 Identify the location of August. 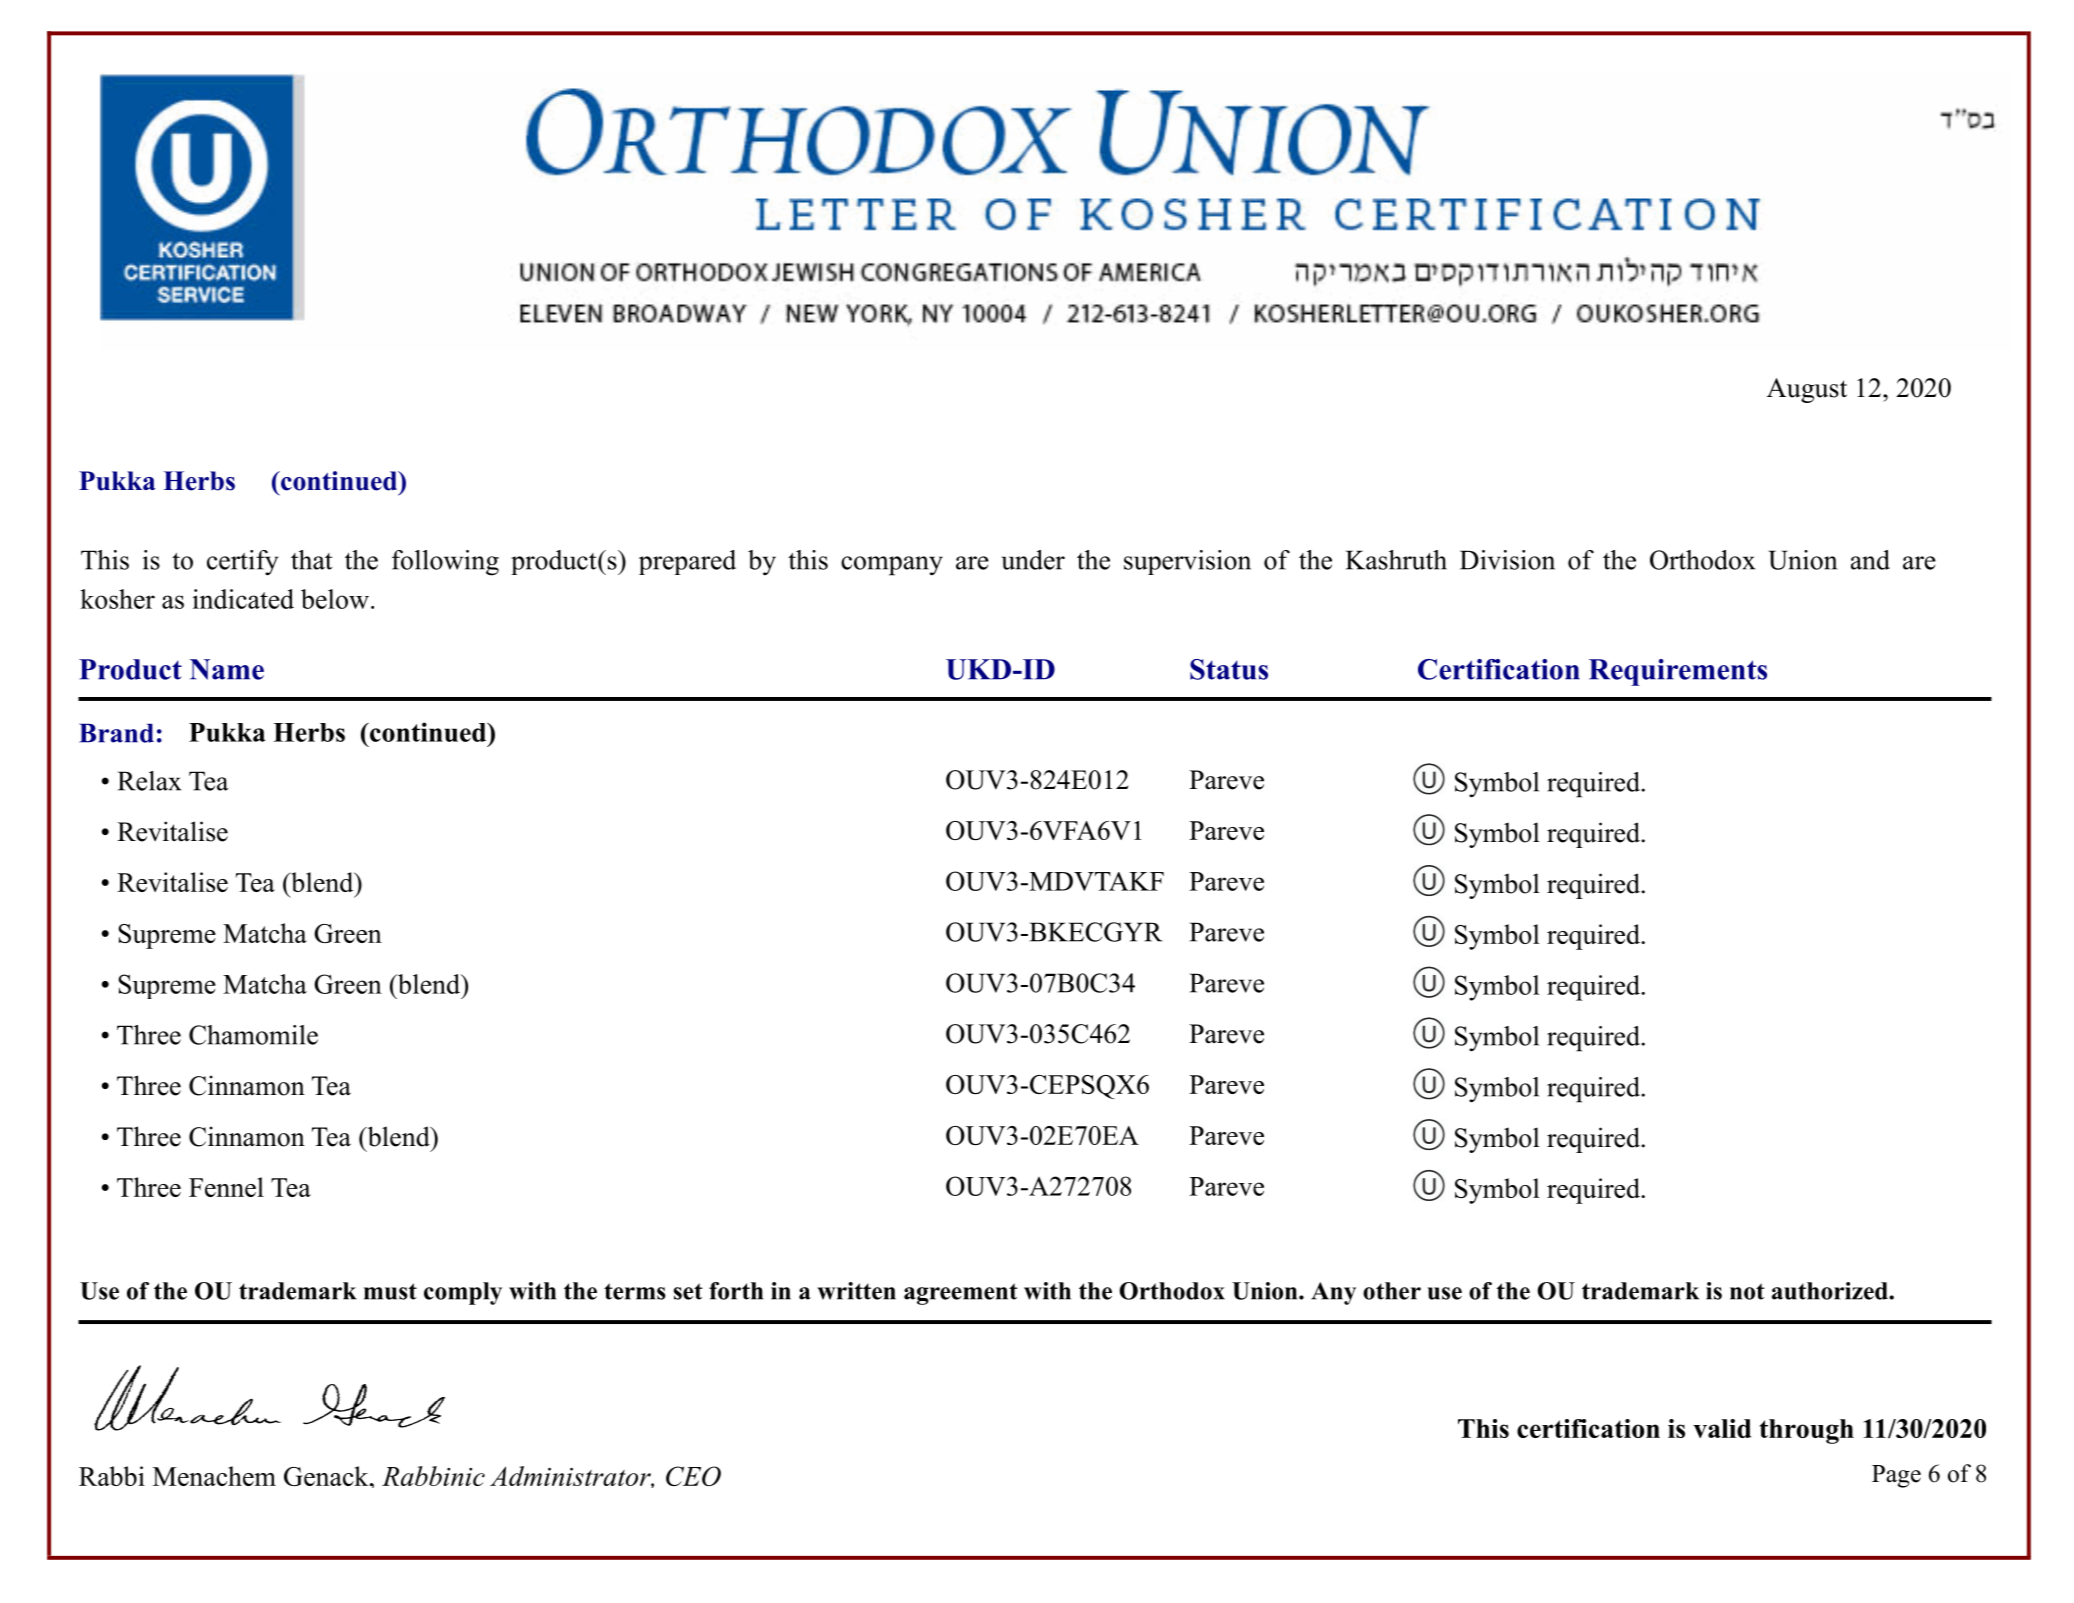
(1807, 390).
